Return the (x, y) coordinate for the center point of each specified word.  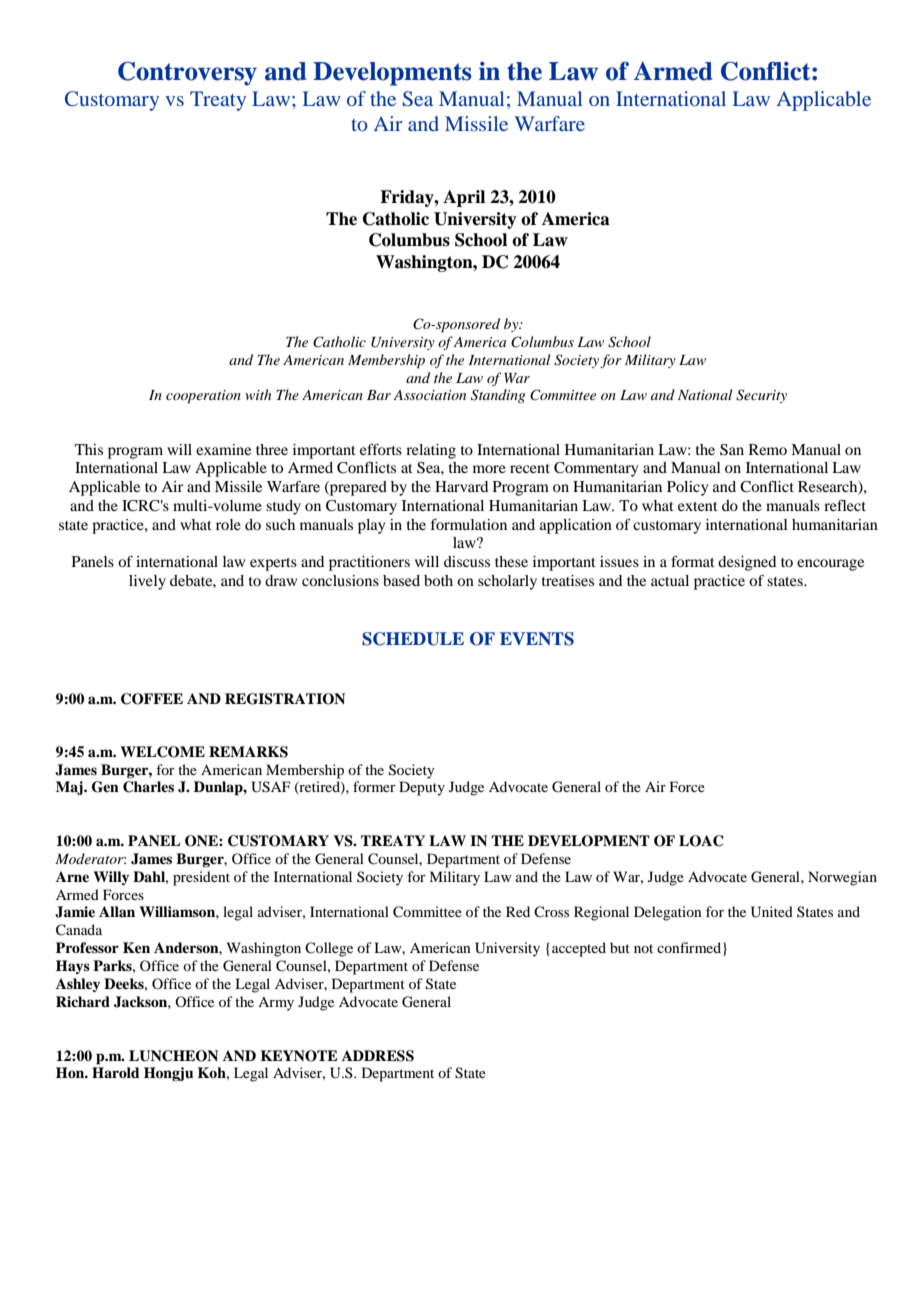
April (464, 198)
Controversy (187, 73)
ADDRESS (378, 1056)
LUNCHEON (173, 1056)
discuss (467, 561)
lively (147, 582)
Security (761, 396)
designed (747, 563)
